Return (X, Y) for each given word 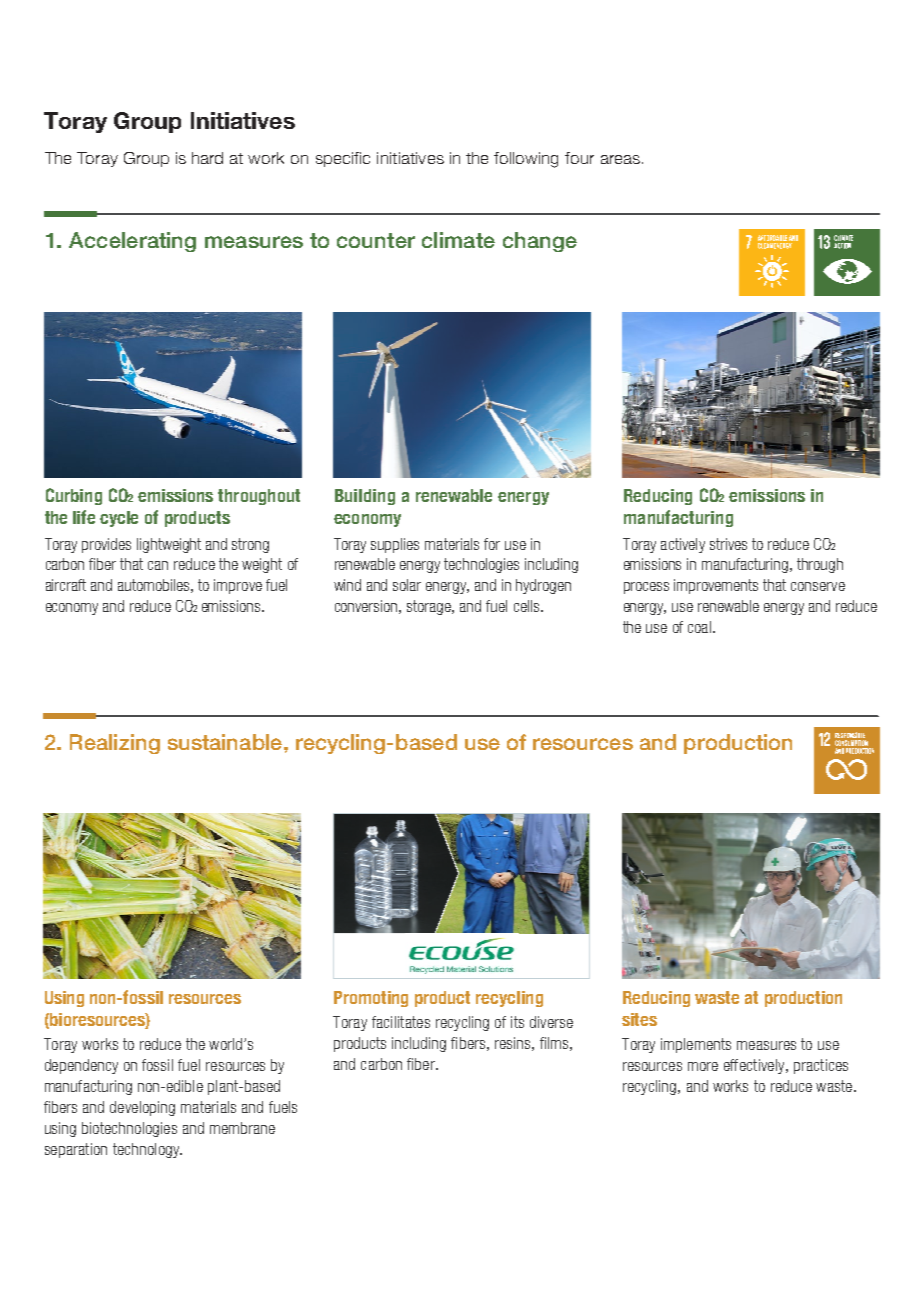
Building (365, 497)
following (526, 160)
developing (142, 1108)
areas (620, 159)
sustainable (226, 742)
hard (207, 158)
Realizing (115, 744)
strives (728, 544)
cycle (119, 519)
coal (699, 627)
